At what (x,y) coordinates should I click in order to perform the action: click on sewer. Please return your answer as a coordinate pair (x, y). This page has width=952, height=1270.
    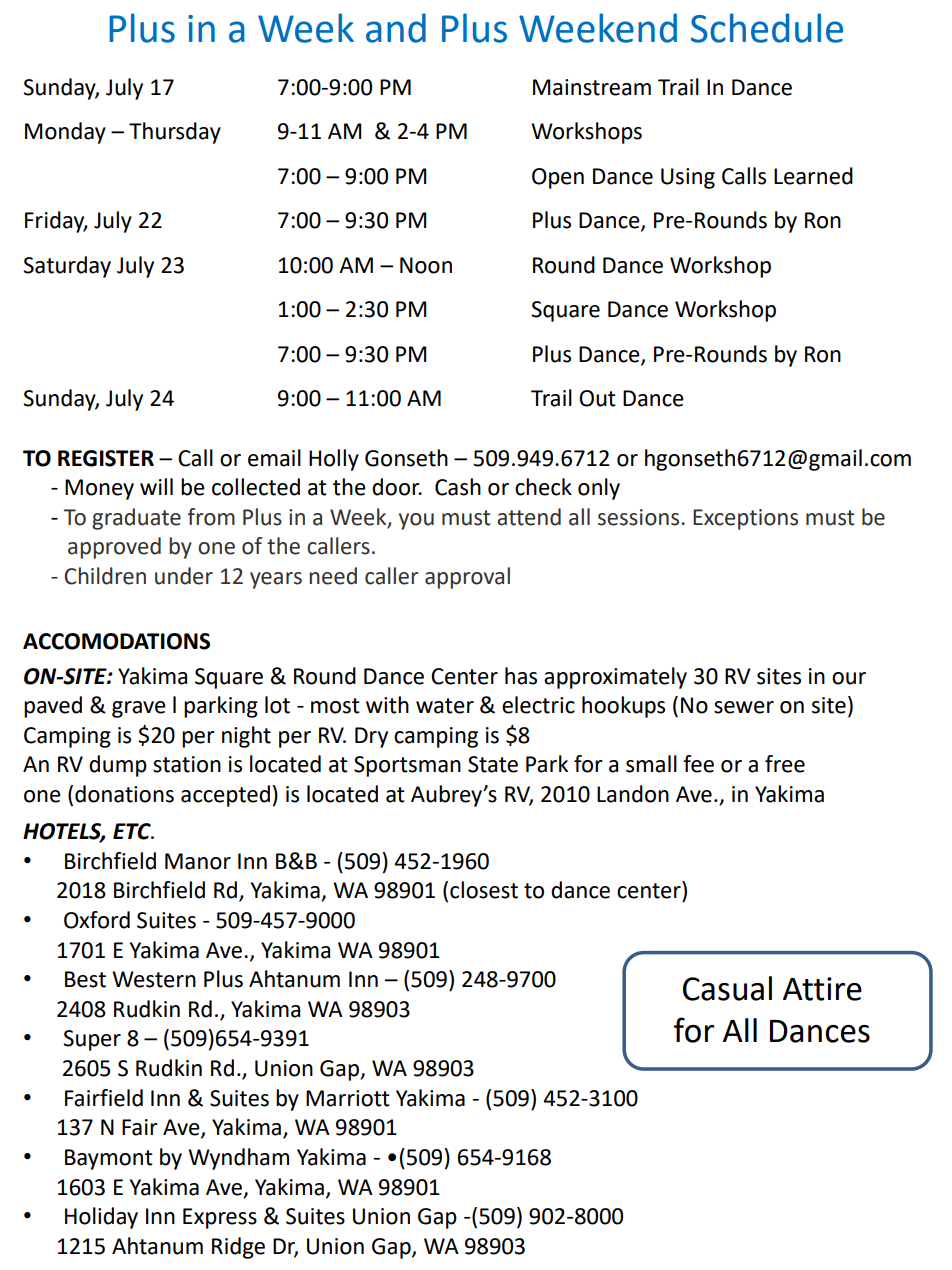
    Looking at the image, I should click on (744, 707).
